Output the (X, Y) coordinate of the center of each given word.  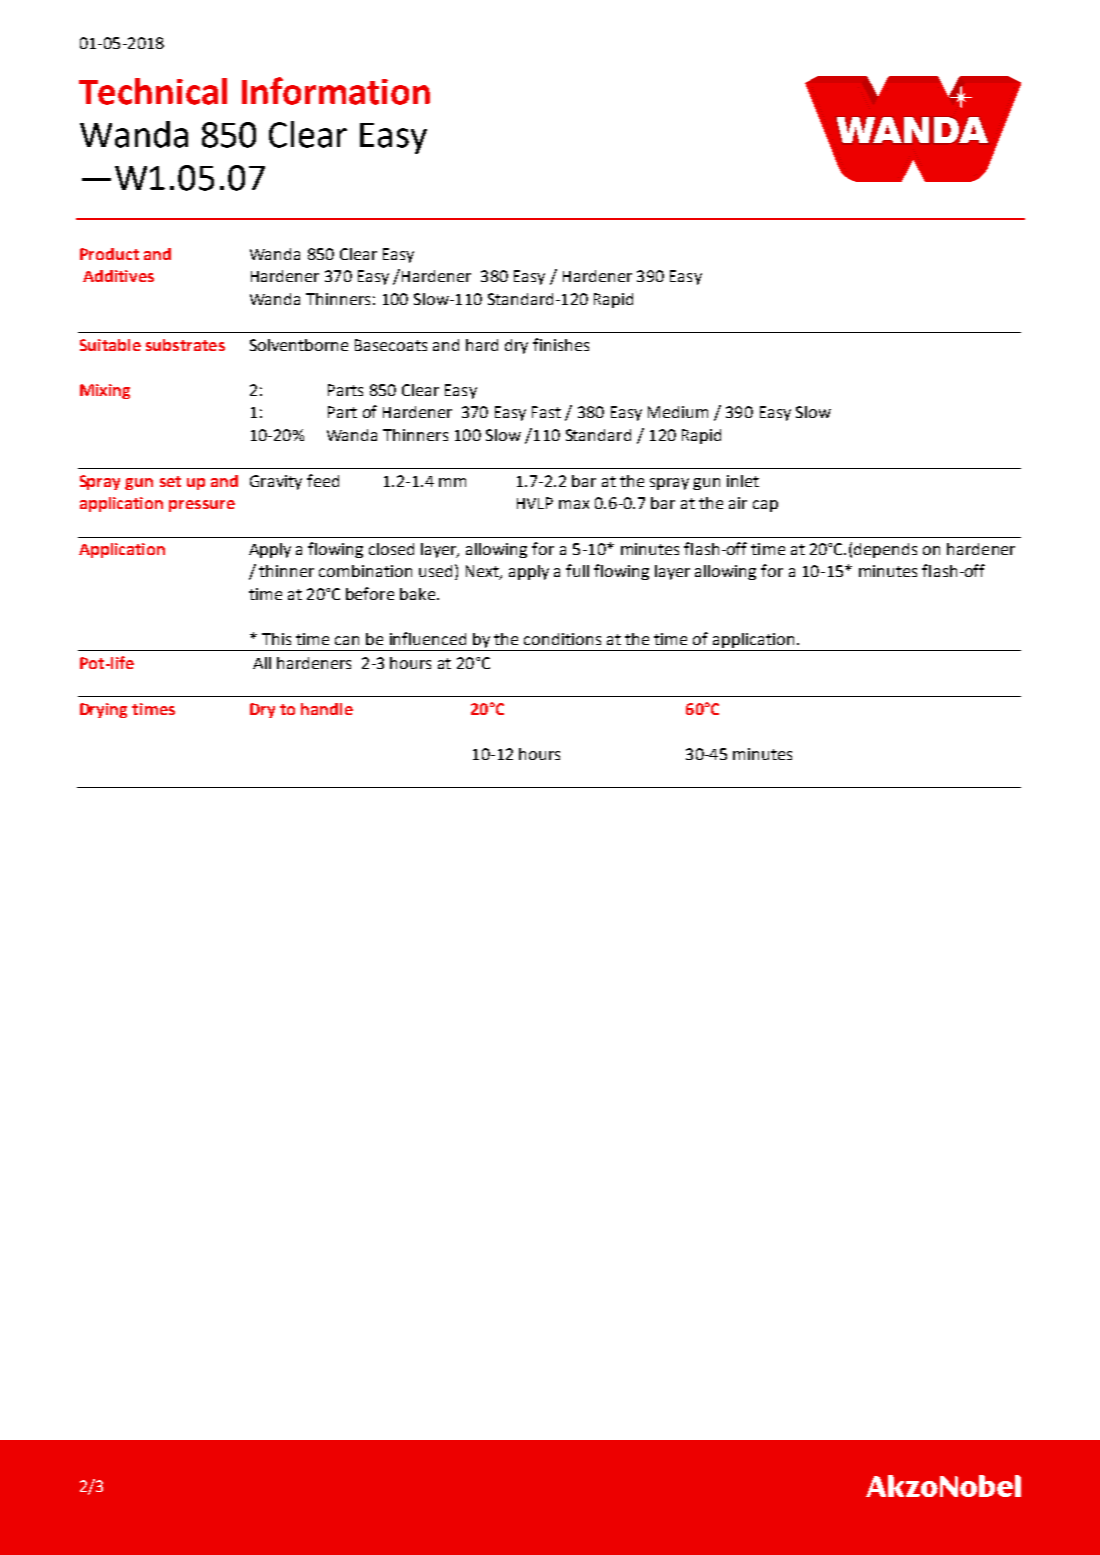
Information (336, 91)
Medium (678, 412)
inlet (743, 481)
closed (391, 549)
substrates (185, 345)
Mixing (105, 391)
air (738, 503)
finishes (561, 344)
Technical (153, 91)
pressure (202, 506)
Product (109, 254)
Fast (546, 412)
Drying (103, 710)
